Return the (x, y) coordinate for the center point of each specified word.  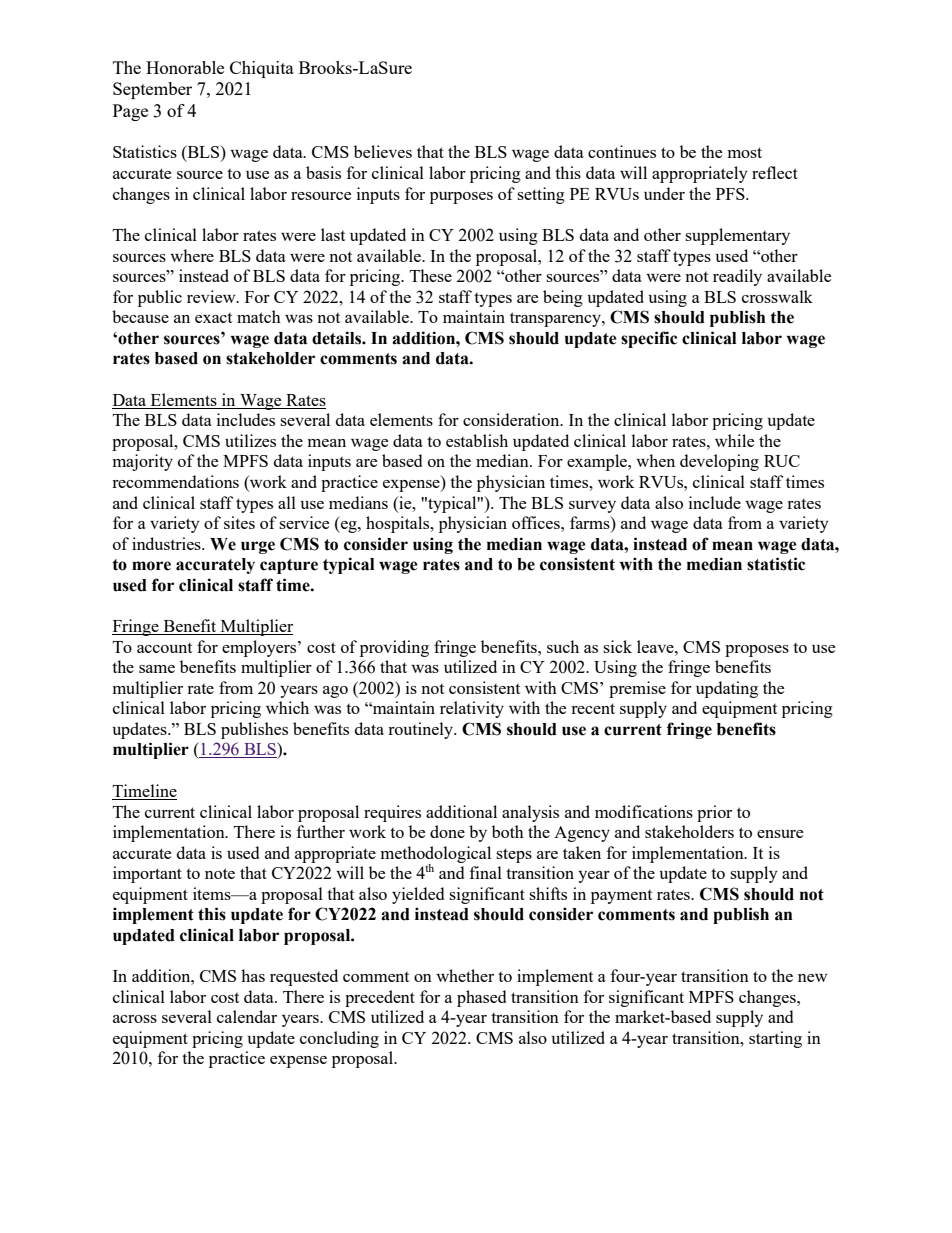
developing (719, 462)
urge (258, 547)
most (745, 152)
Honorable (185, 67)
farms (591, 524)
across (135, 1019)
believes (383, 151)
